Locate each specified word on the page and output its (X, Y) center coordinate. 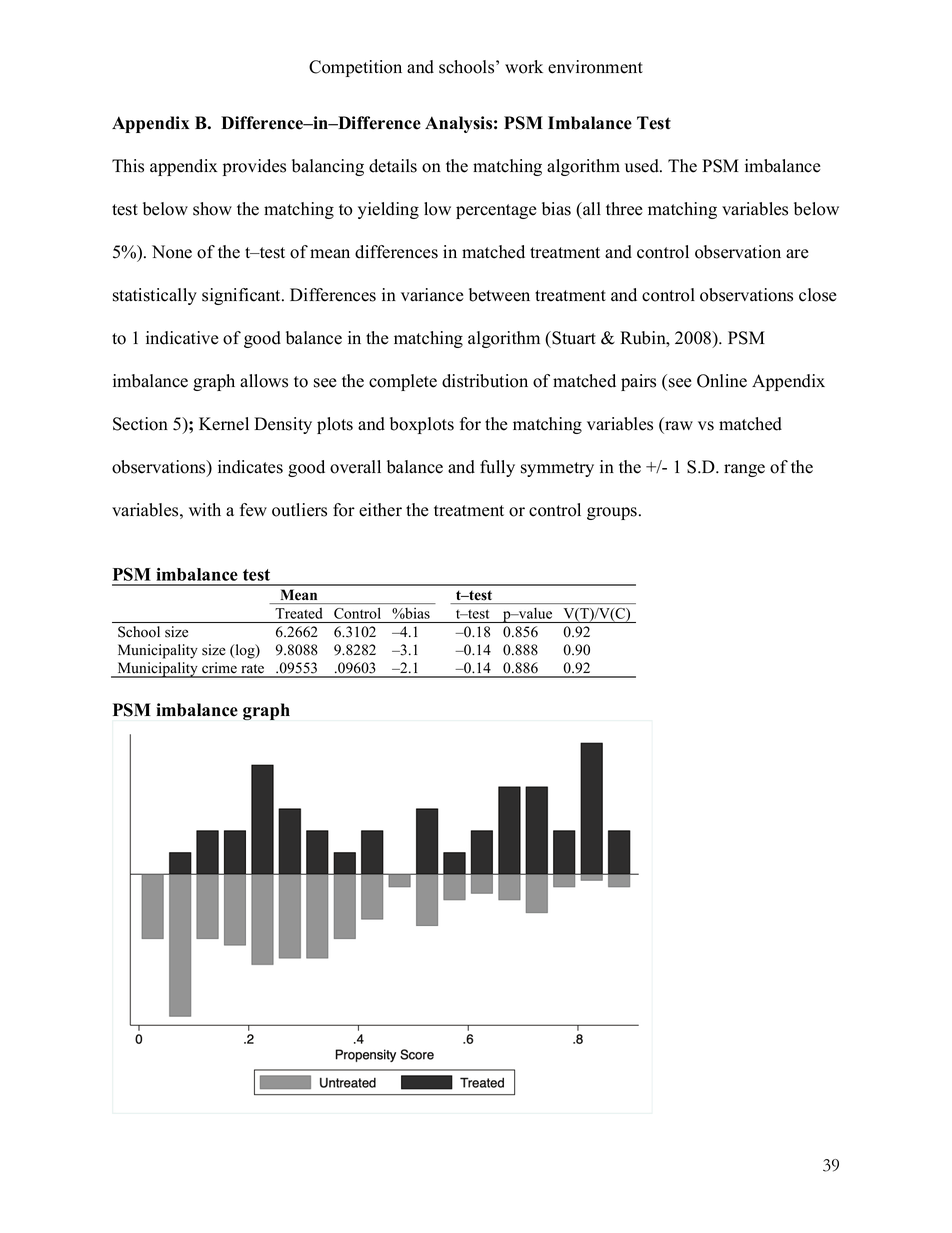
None (172, 252)
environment (595, 67)
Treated (298, 613)
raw (678, 427)
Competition (355, 68)
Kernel (224, 424)
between (499, 295)
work (524, 67)
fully (497, 468)
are (797, 254)
